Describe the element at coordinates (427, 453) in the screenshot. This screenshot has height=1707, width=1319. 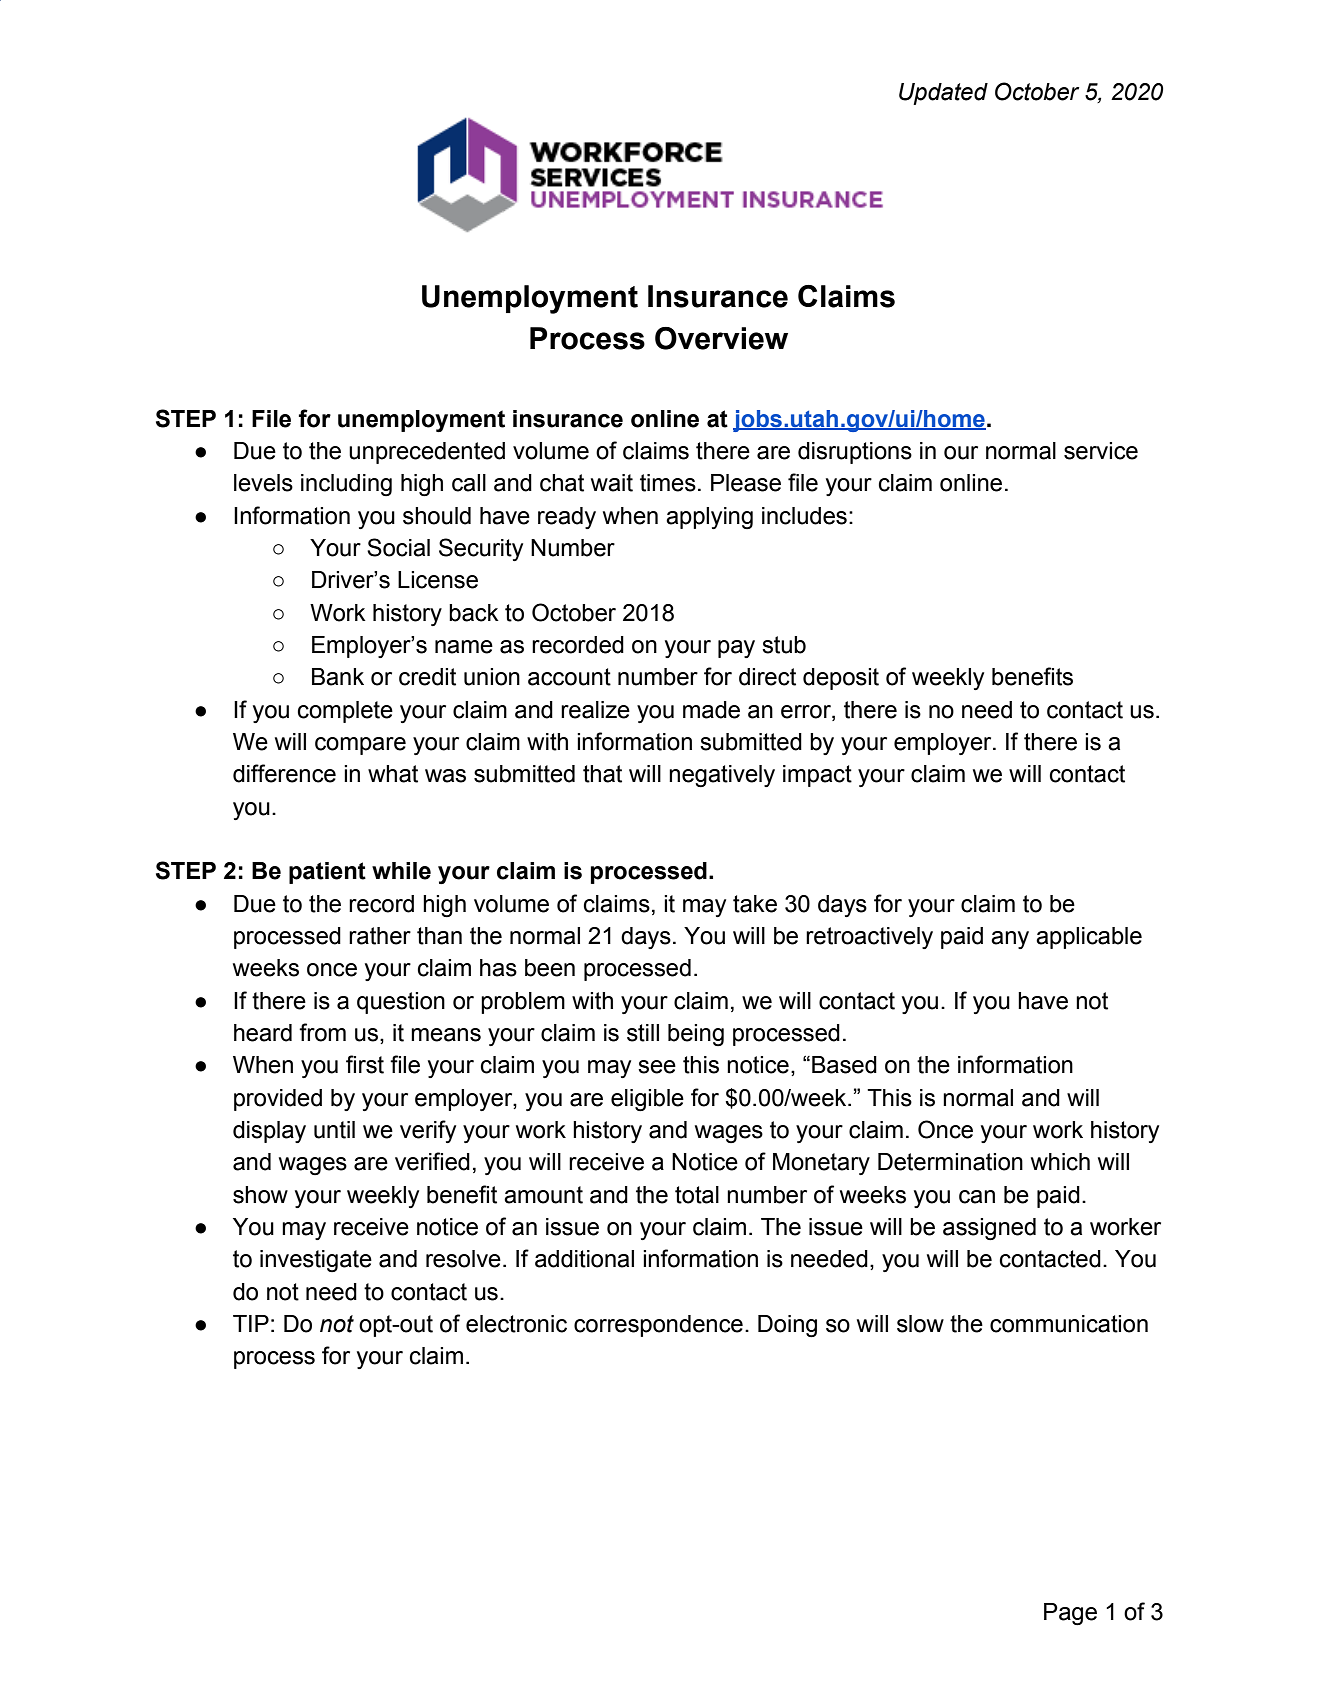
I see `unprecedented` at that location.
